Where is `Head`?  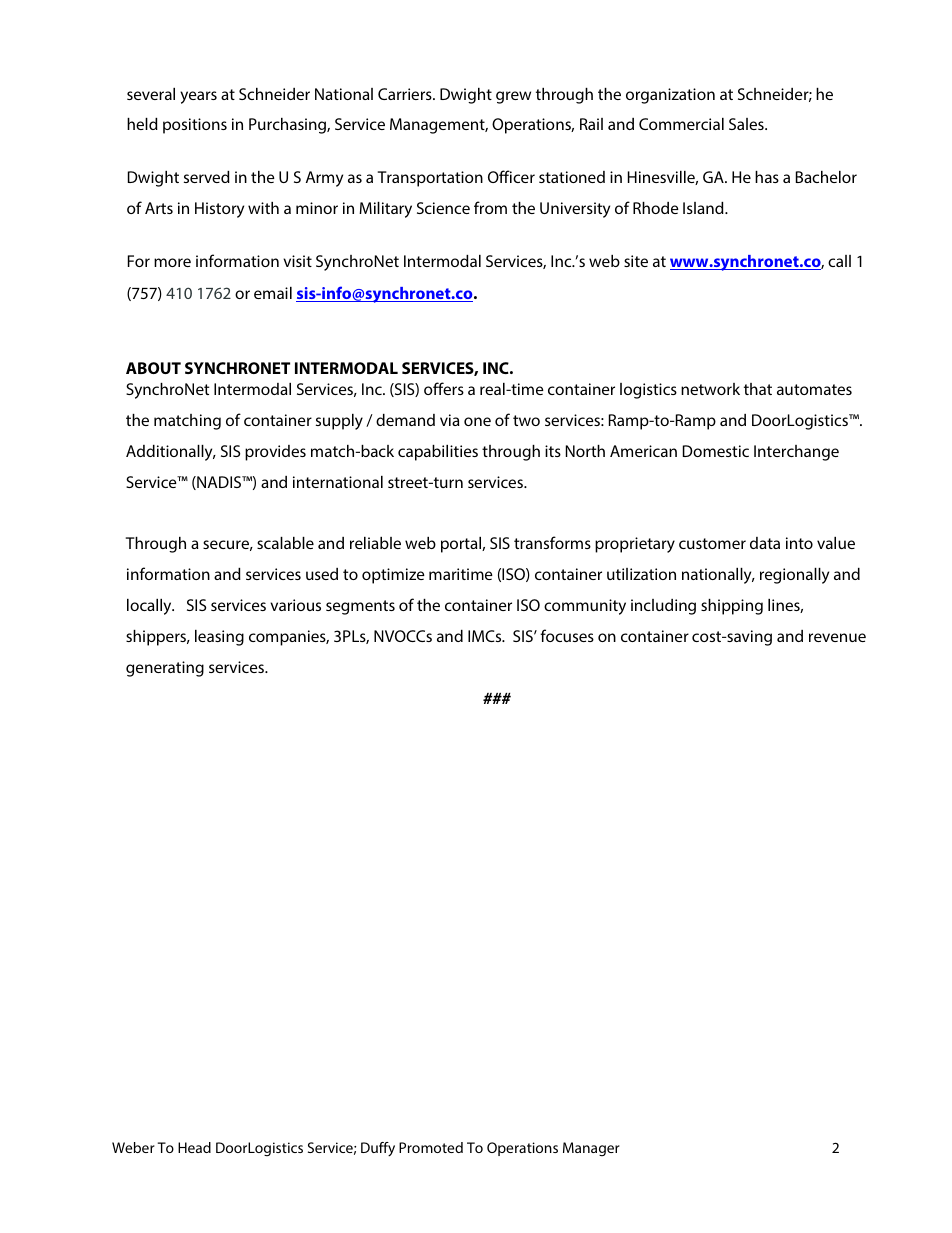
Head is located at coordinates (194, 1147).
